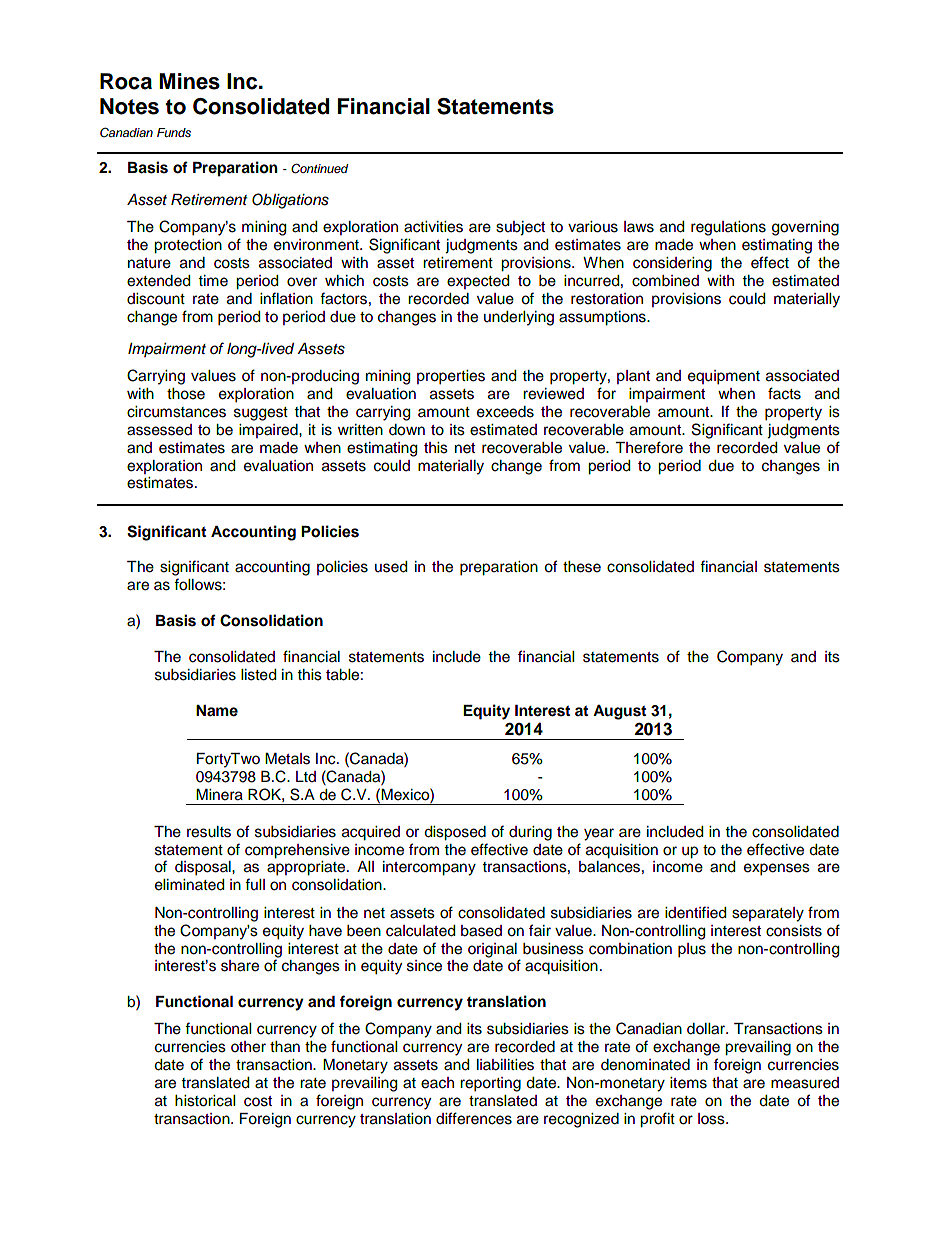 The height and width of the image is (1233, 952). Describe the element at coordinates (174, 132) in the image. I see `Funds` at that location.
